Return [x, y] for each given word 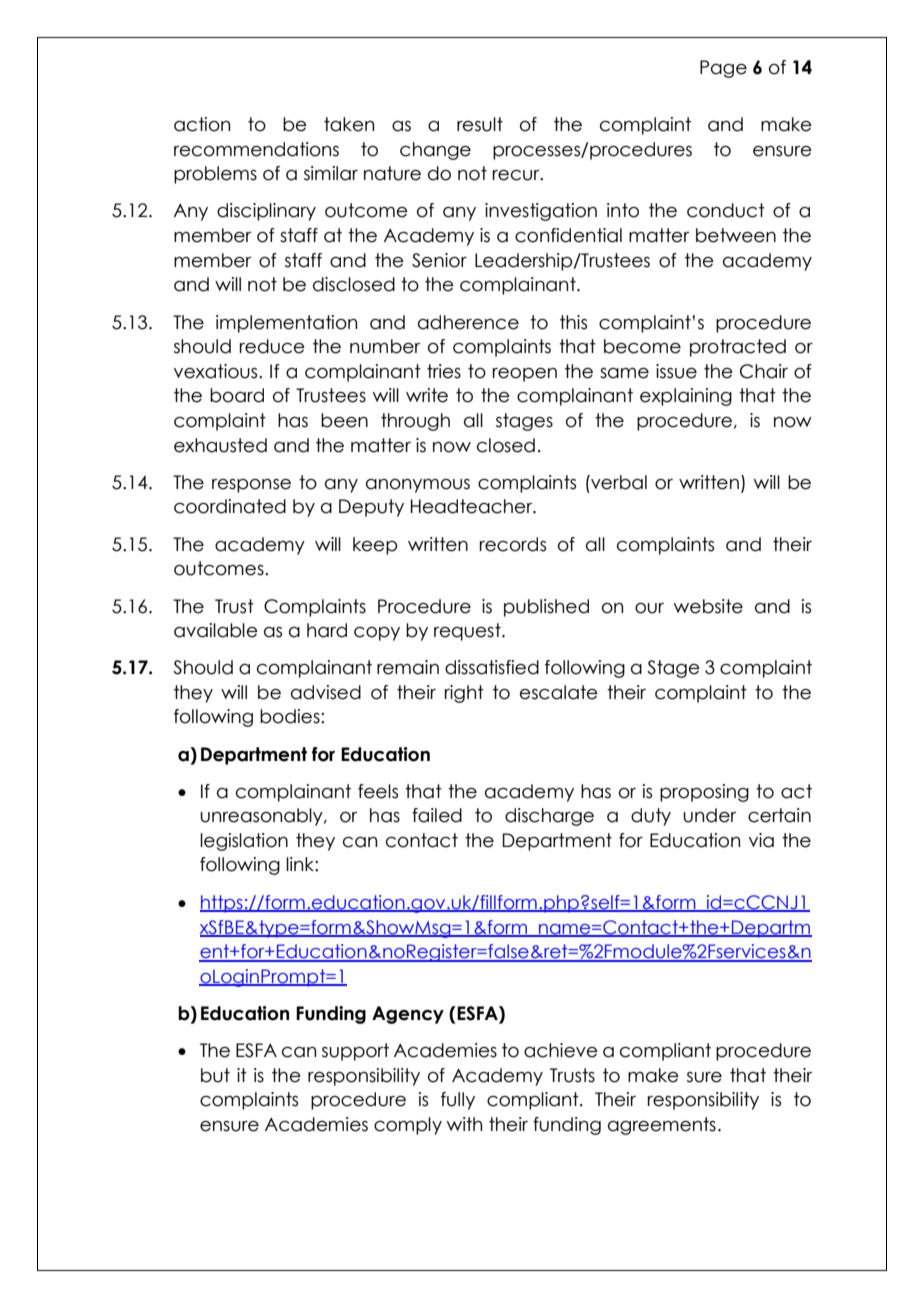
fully [458, 1101]
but [215, 1075]
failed [437, 815]
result [480, 124]
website [708, 606]
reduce [272, 346]
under [709, 815]
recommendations [256, 149]
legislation [244, 842]
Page [723, 69]
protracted [738, 348]
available [216, 630]
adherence [468, 322]
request [468, 632]
